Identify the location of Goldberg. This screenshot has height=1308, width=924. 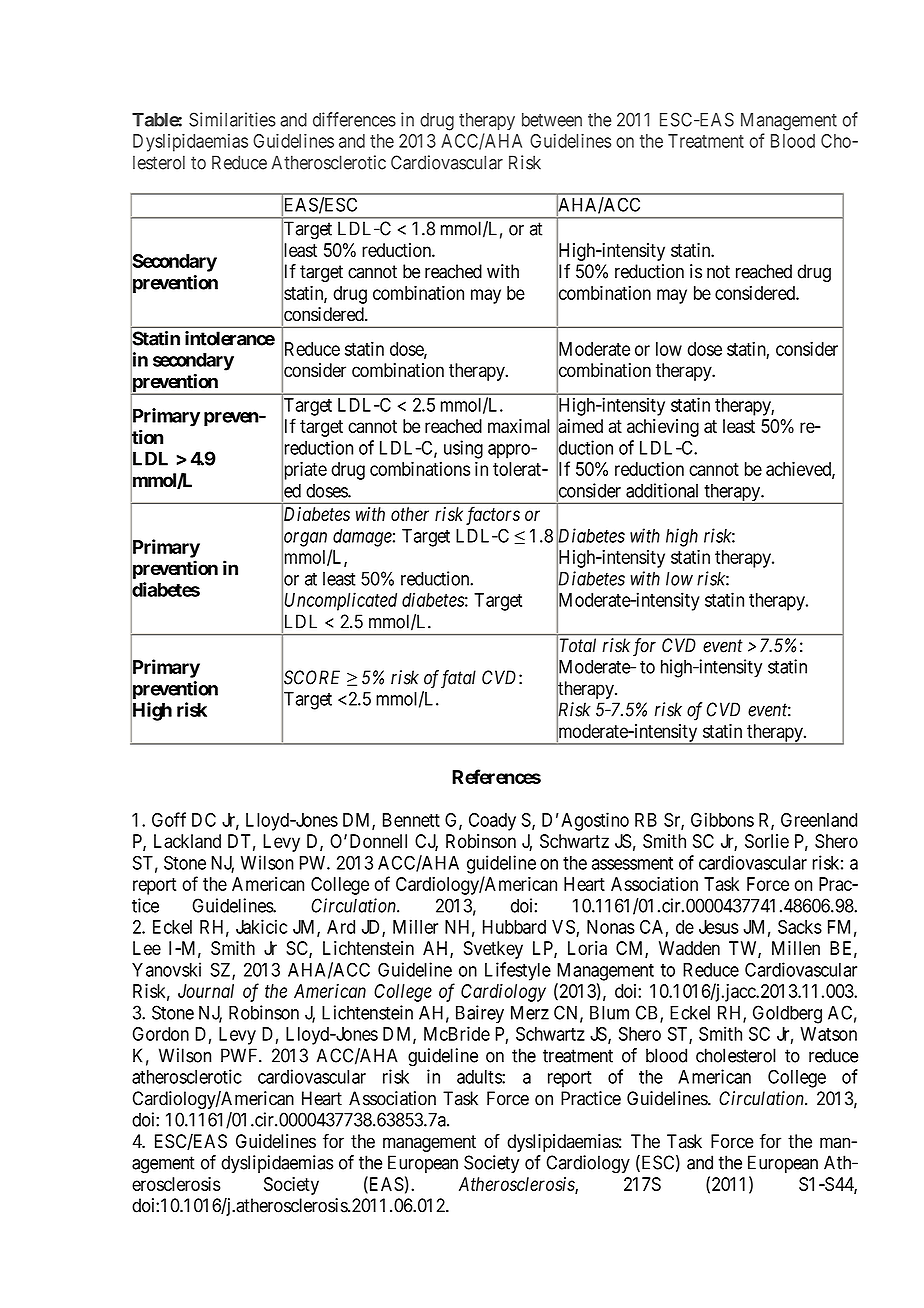
(787, 1014).
